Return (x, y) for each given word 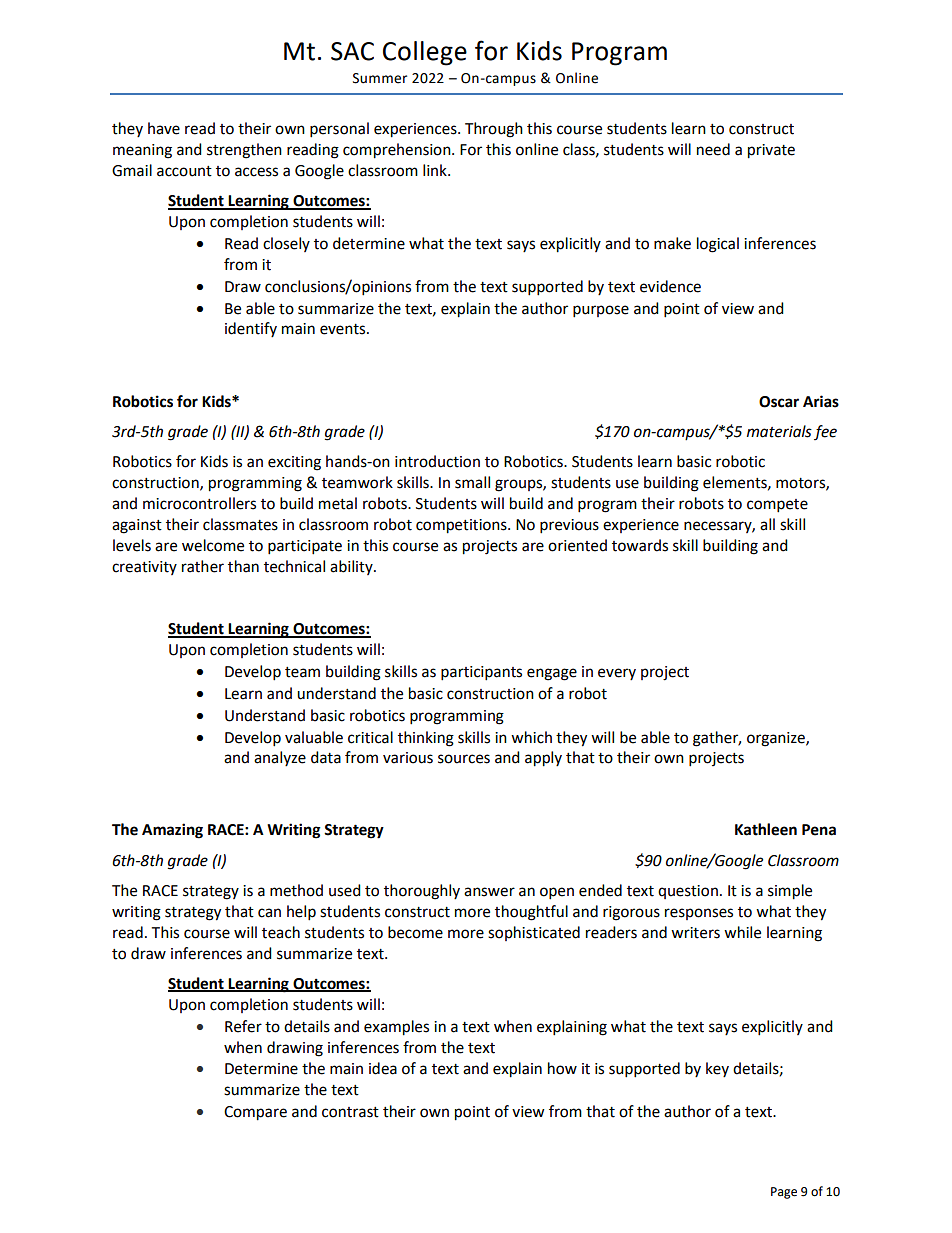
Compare (255, 1113)
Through (494, 130)
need (713, 149)
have (164, 128)
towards (640, 545)
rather (203, 566)
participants (481, 673)
